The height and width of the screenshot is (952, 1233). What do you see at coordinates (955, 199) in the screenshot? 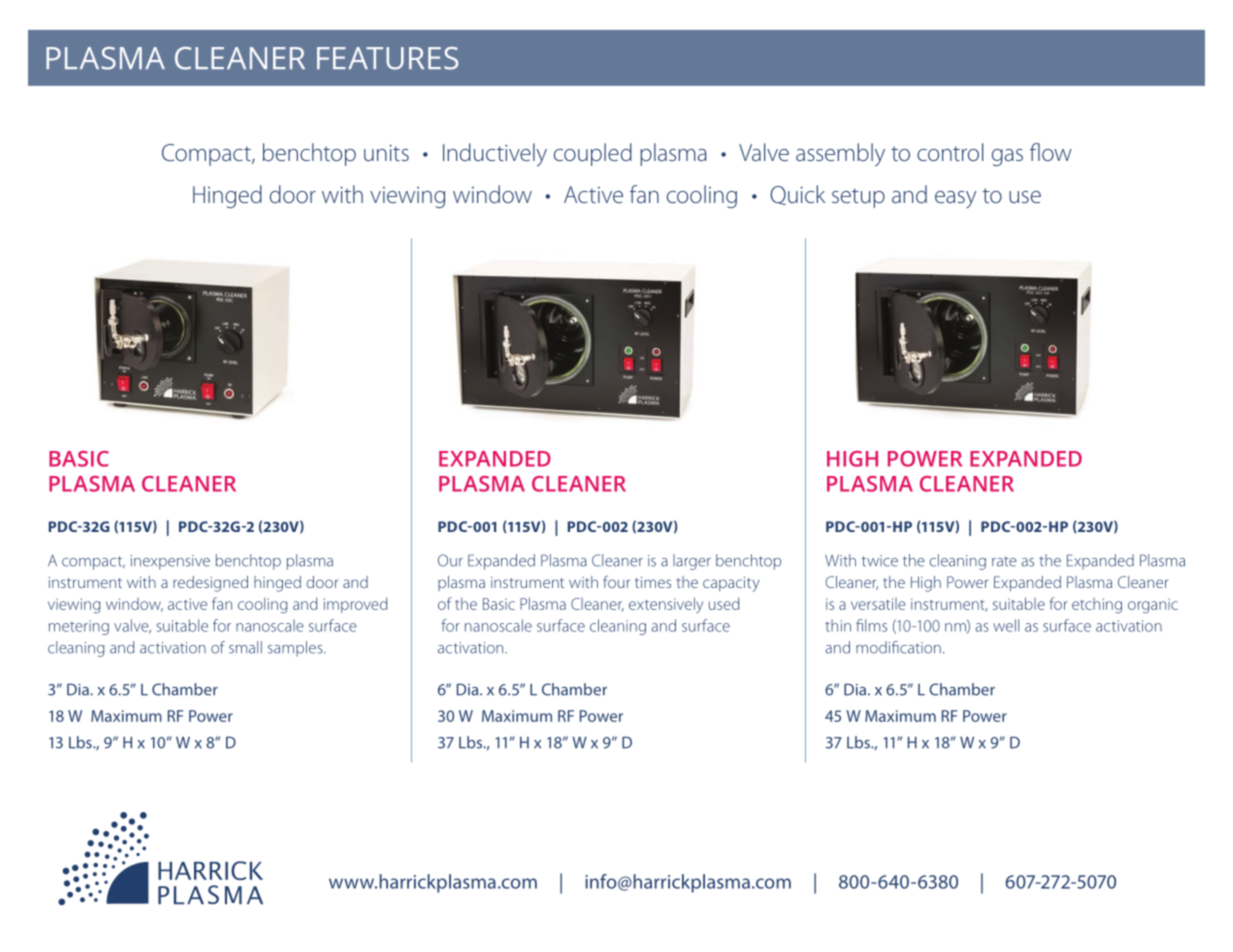
I see `easy` at bounding box center [955, 199].
